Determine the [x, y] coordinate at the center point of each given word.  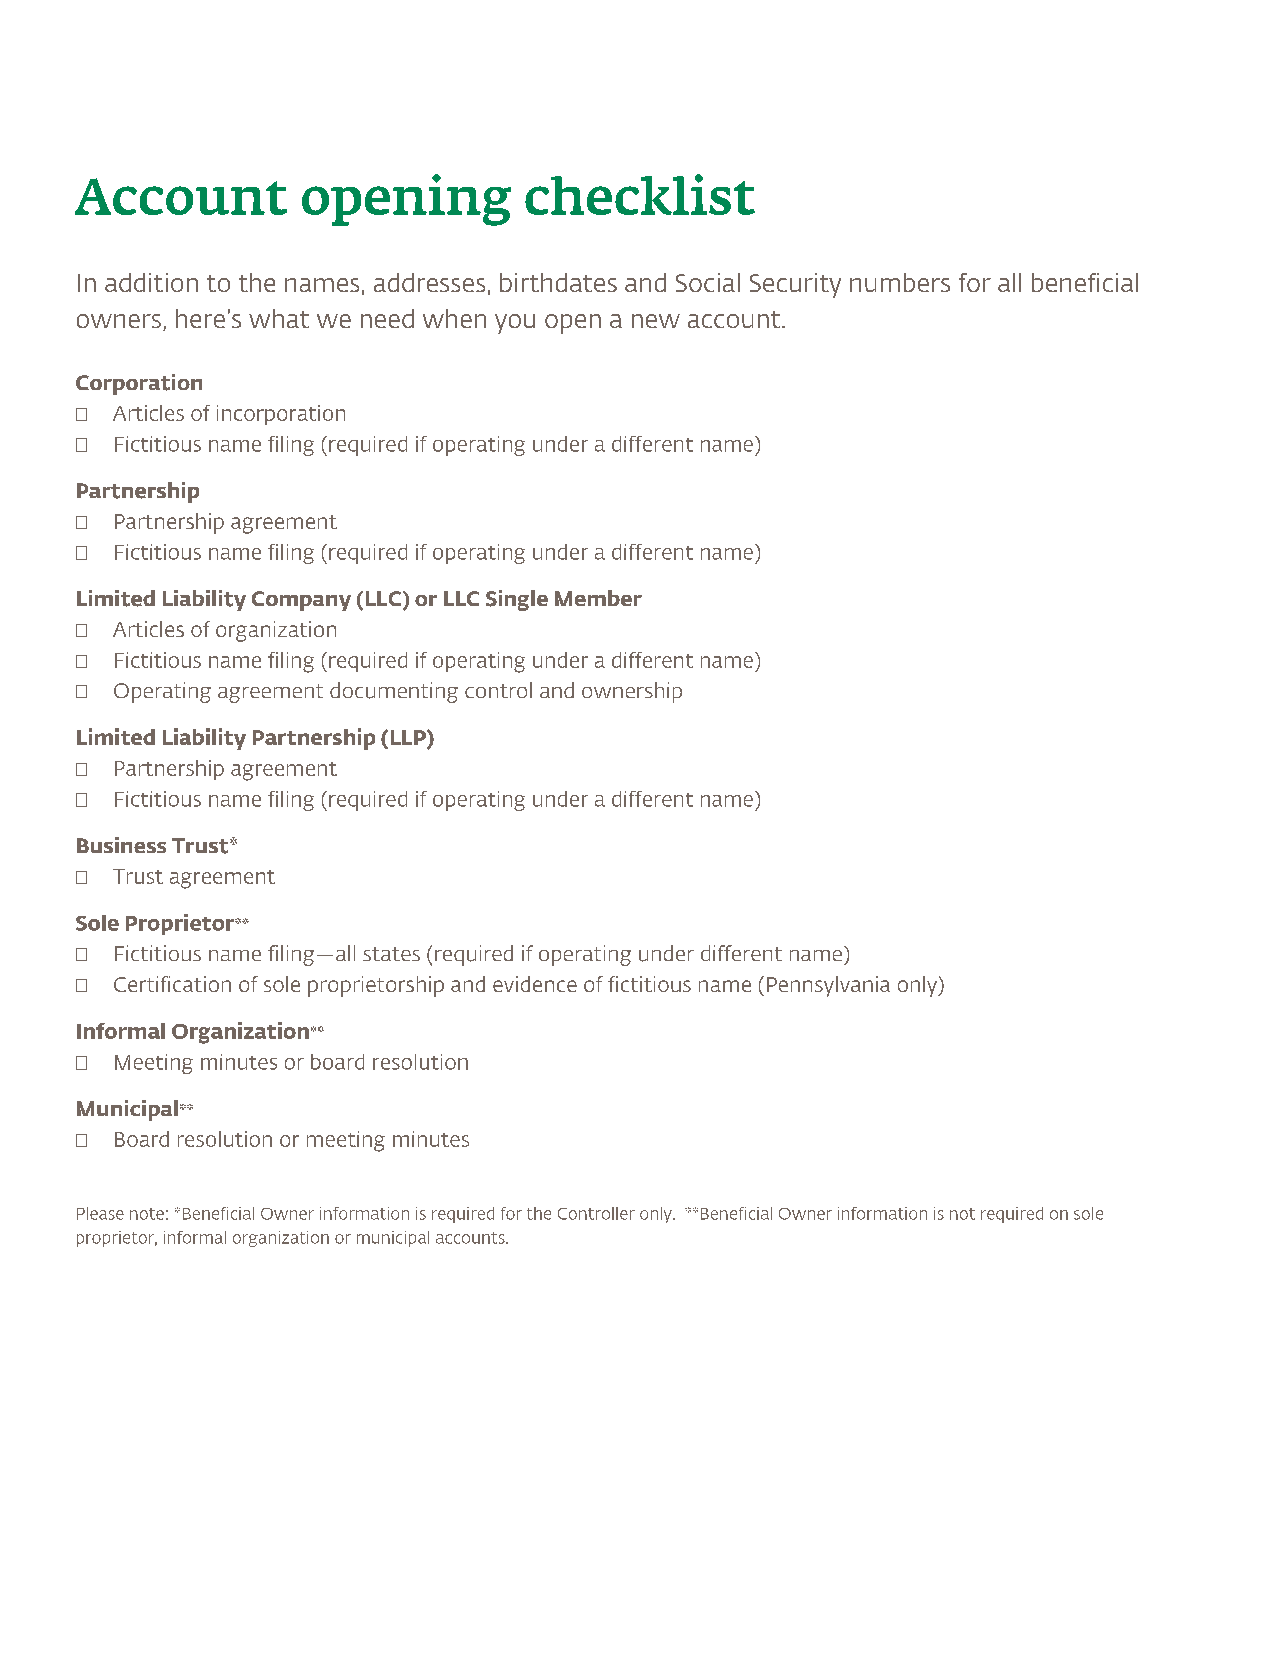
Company [301, 601]
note [147, 1214]
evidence [535, 984]
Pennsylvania [828, 986]
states [391, 954]
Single [517, 600]
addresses [429, 282]
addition [151, 282]
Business [121, 845]
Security [795, 285]
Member [598, 598]
